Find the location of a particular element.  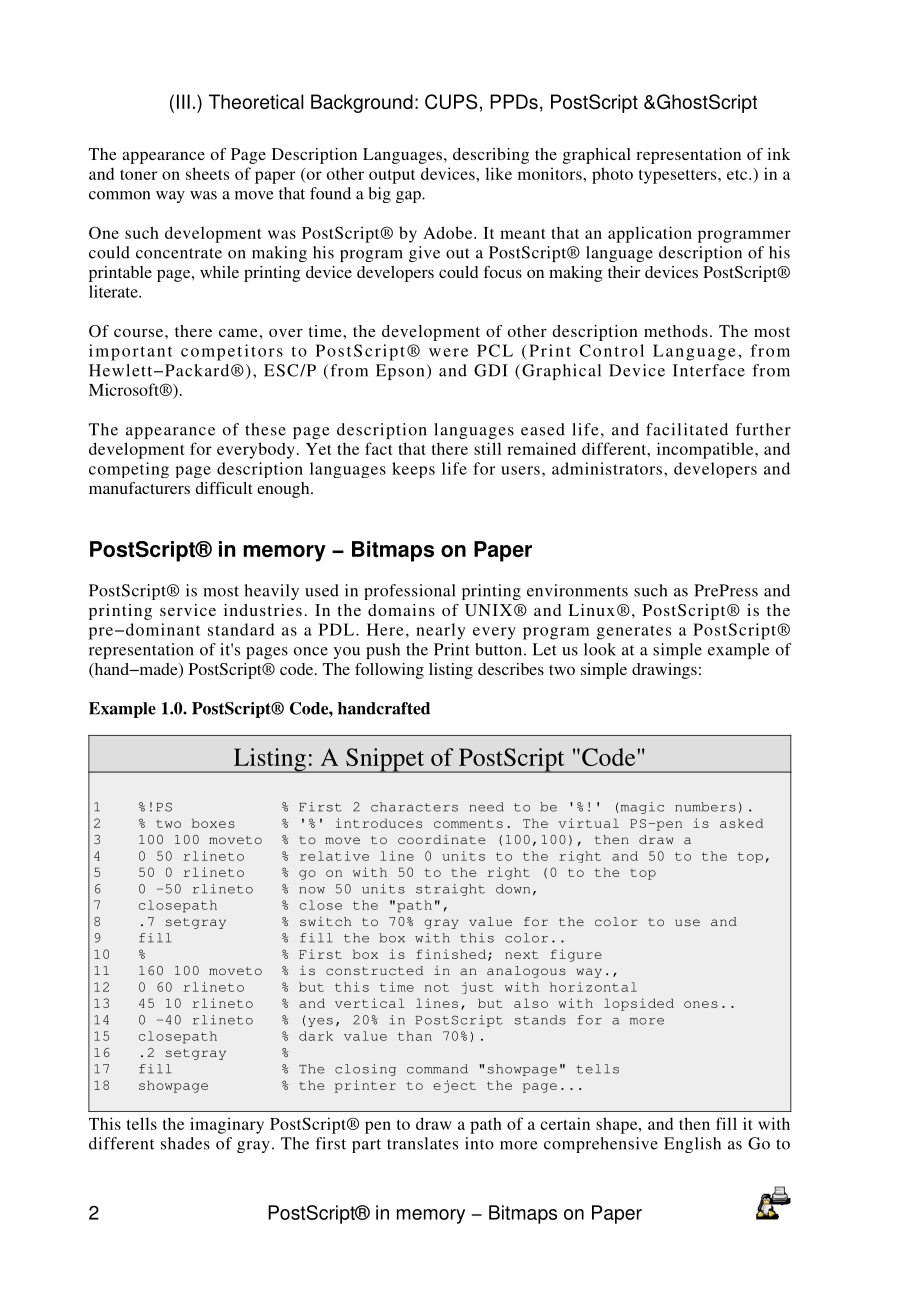

keeps is located at coordinates (413, 470).
